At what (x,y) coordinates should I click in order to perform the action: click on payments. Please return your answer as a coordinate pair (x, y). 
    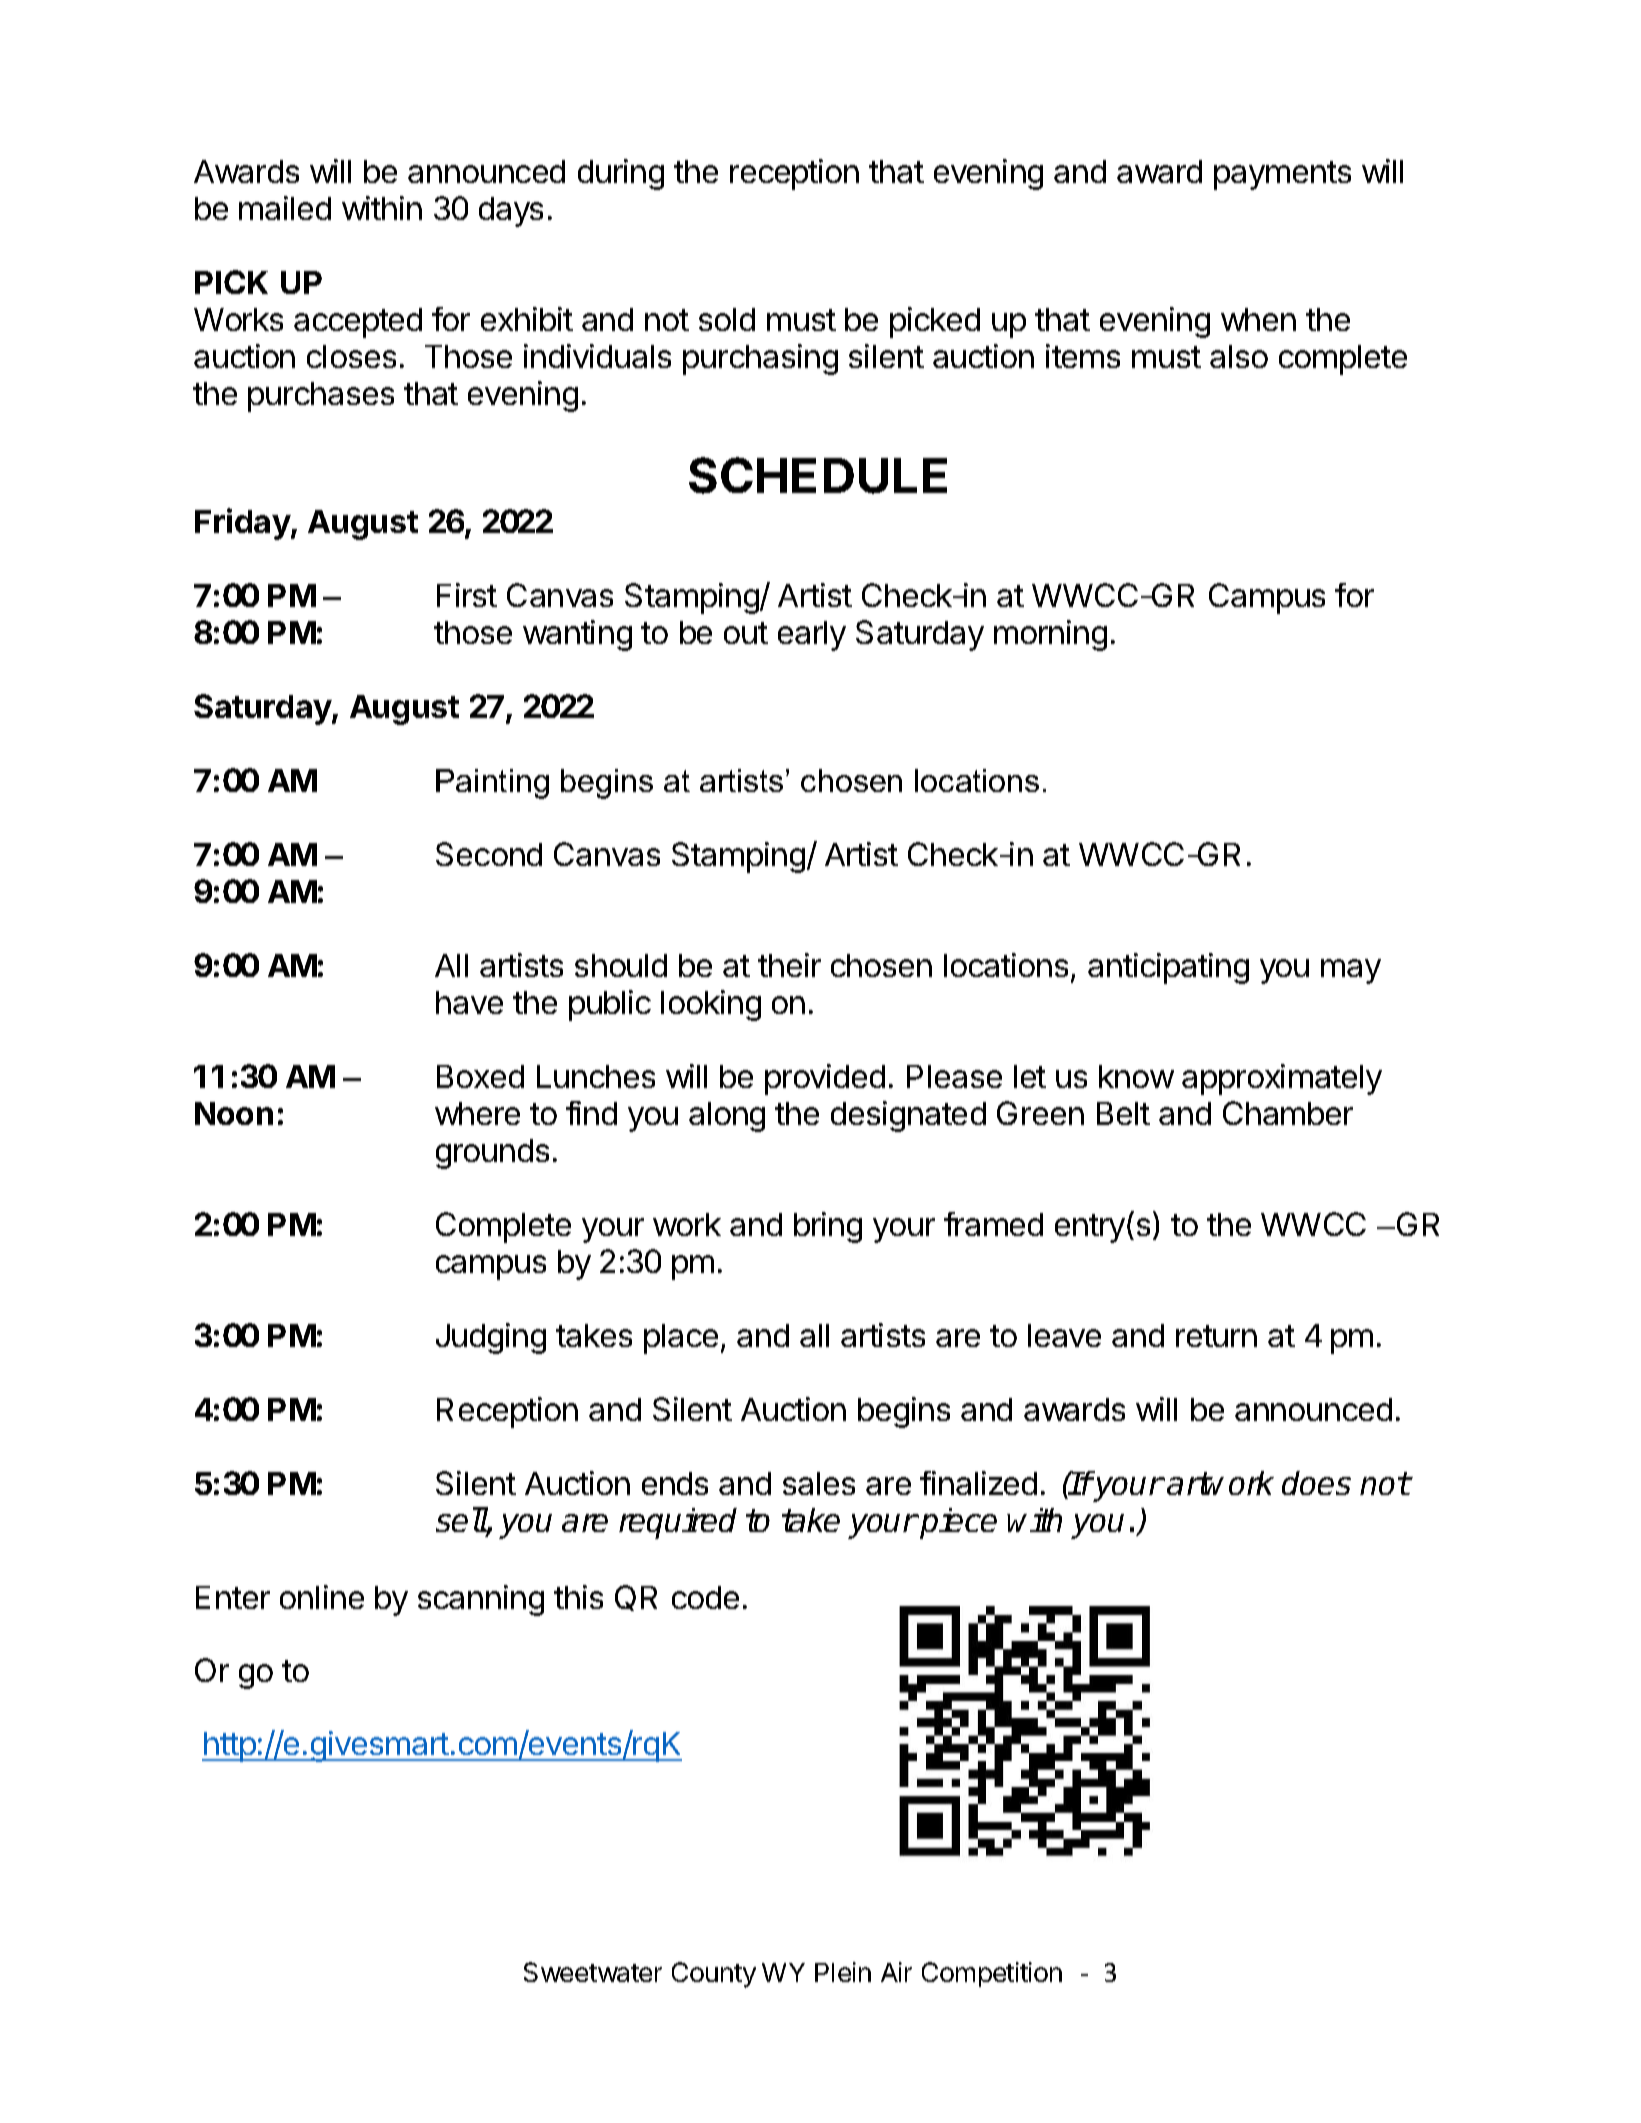
    Looking at the image, I should click on (1282, 175).
